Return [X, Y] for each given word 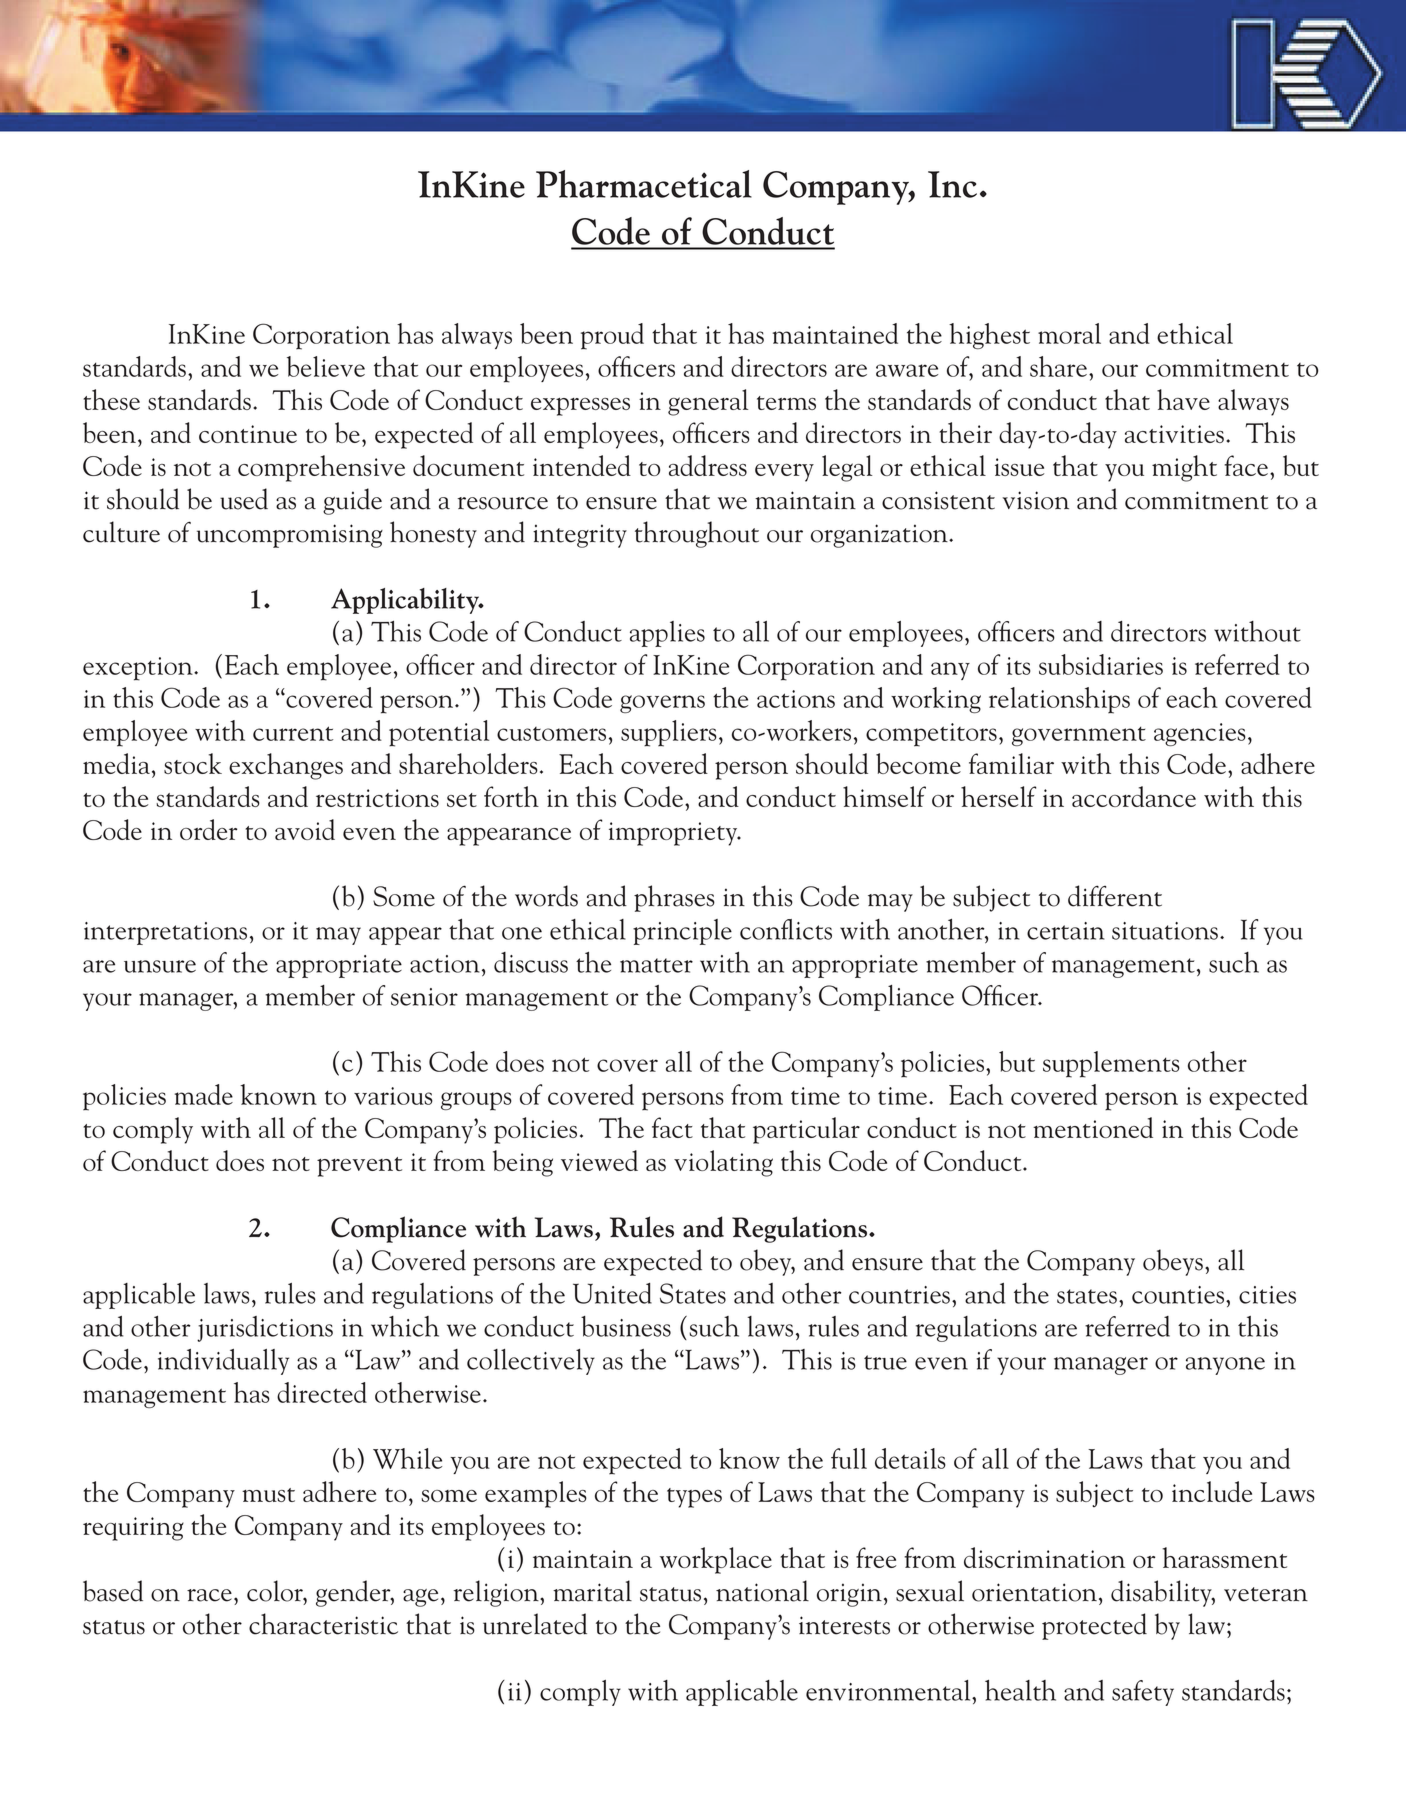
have [1183, 399]
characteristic [323, 1624]
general [708, 402]
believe [326, 366]
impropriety [674, 834]
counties [1179, 1295]
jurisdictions [265, 1329]
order [208, 829]
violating [723, 1163]
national [762, 1591]
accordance [1134, 796]
